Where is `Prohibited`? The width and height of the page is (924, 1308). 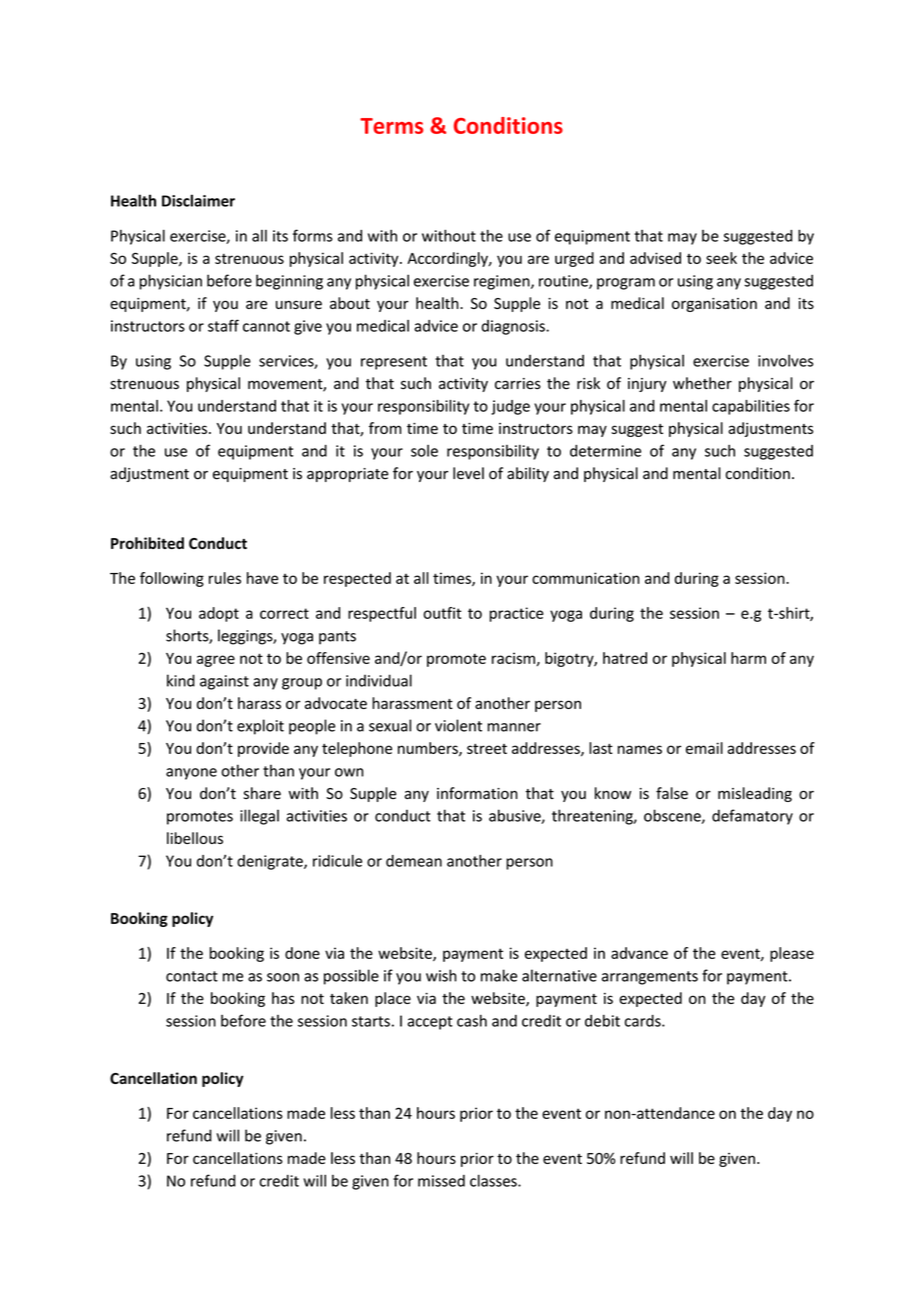 Prohibited is located at coordinates (147, 543).
